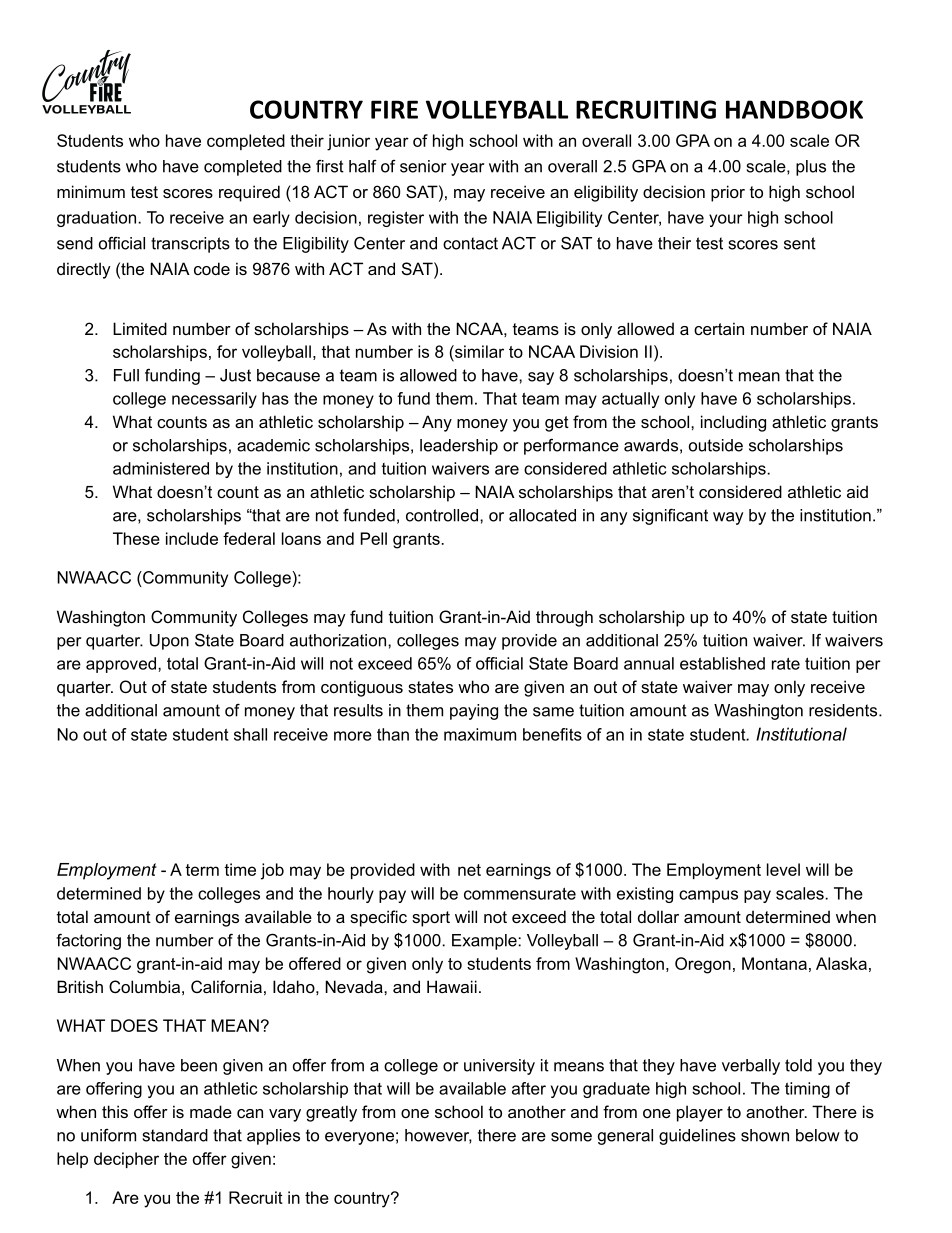  Describe the element at coordinates (794, 109) in the page. I see `HANDBOOK` at that location.
